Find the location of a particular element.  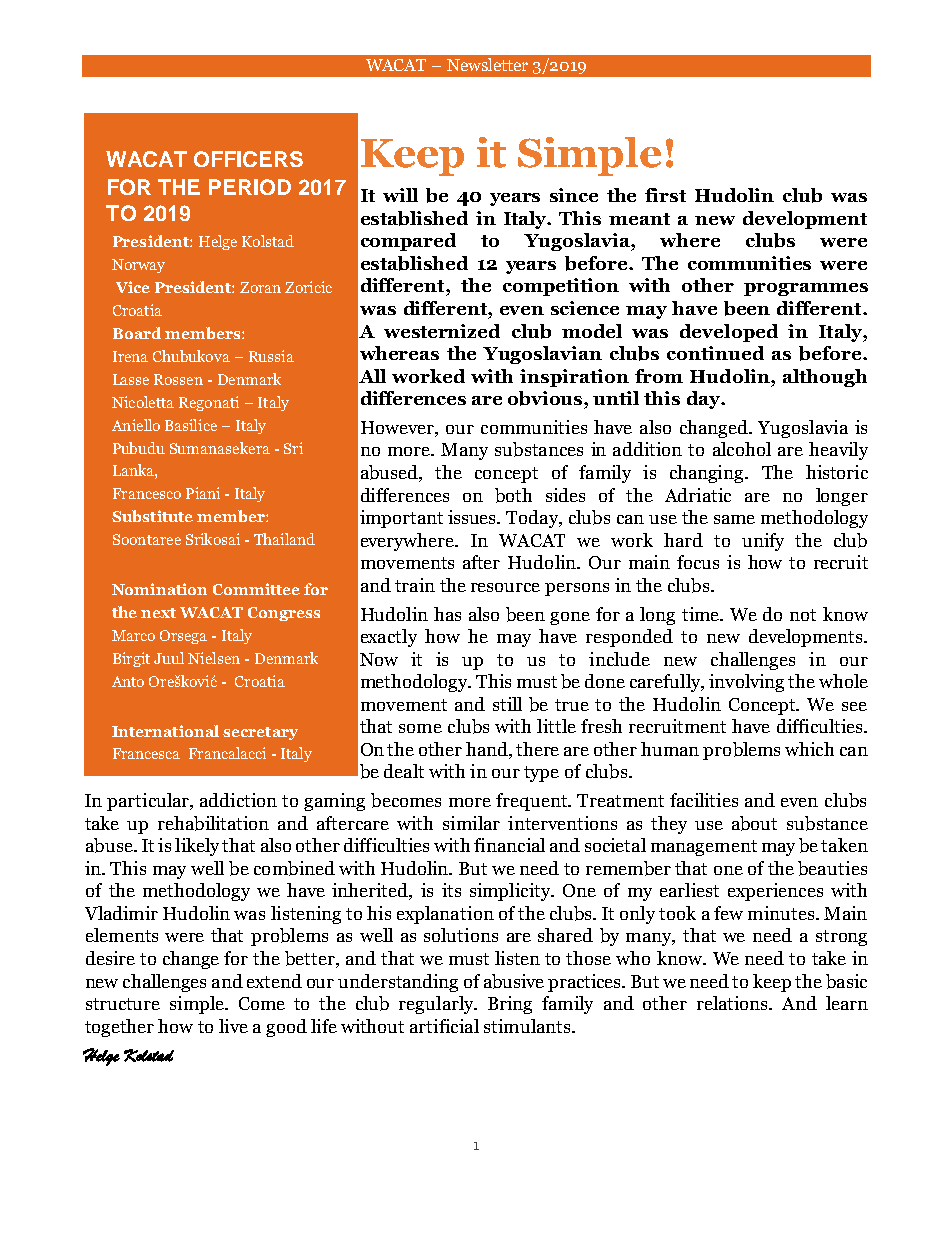

not is located at coordinates (803, 615).
